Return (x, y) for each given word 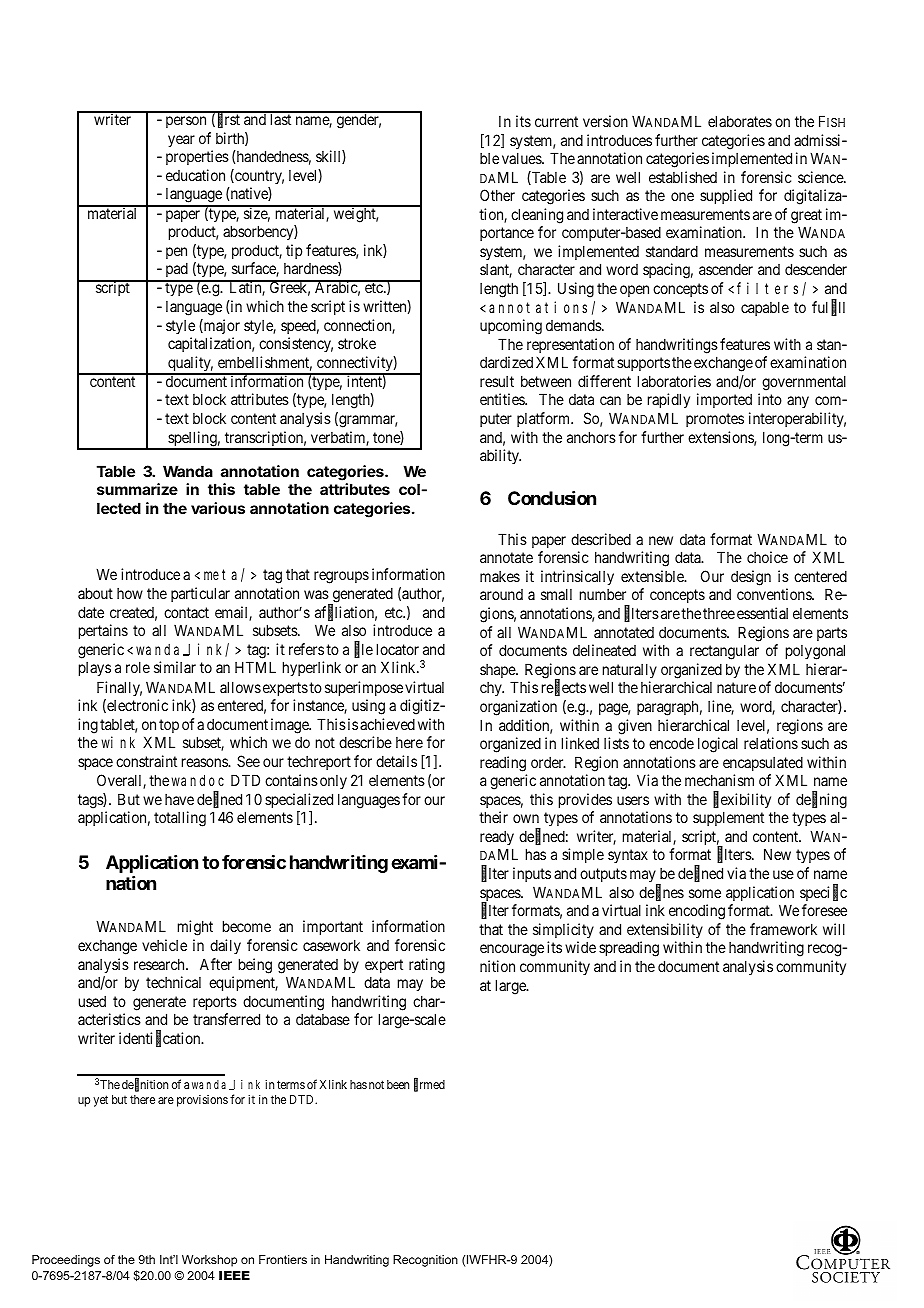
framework (783, 929)
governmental (804, 383)
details (396, 761)
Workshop (209, 1261)
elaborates (740, 121)
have (179, 799)
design (751, 578)
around (501, 594)
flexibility (742, 800)
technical (173, 982)
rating (427, 966)
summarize (137, 489)
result (497, 381)
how (130, 593)
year (181, 141)
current (556, 121)
